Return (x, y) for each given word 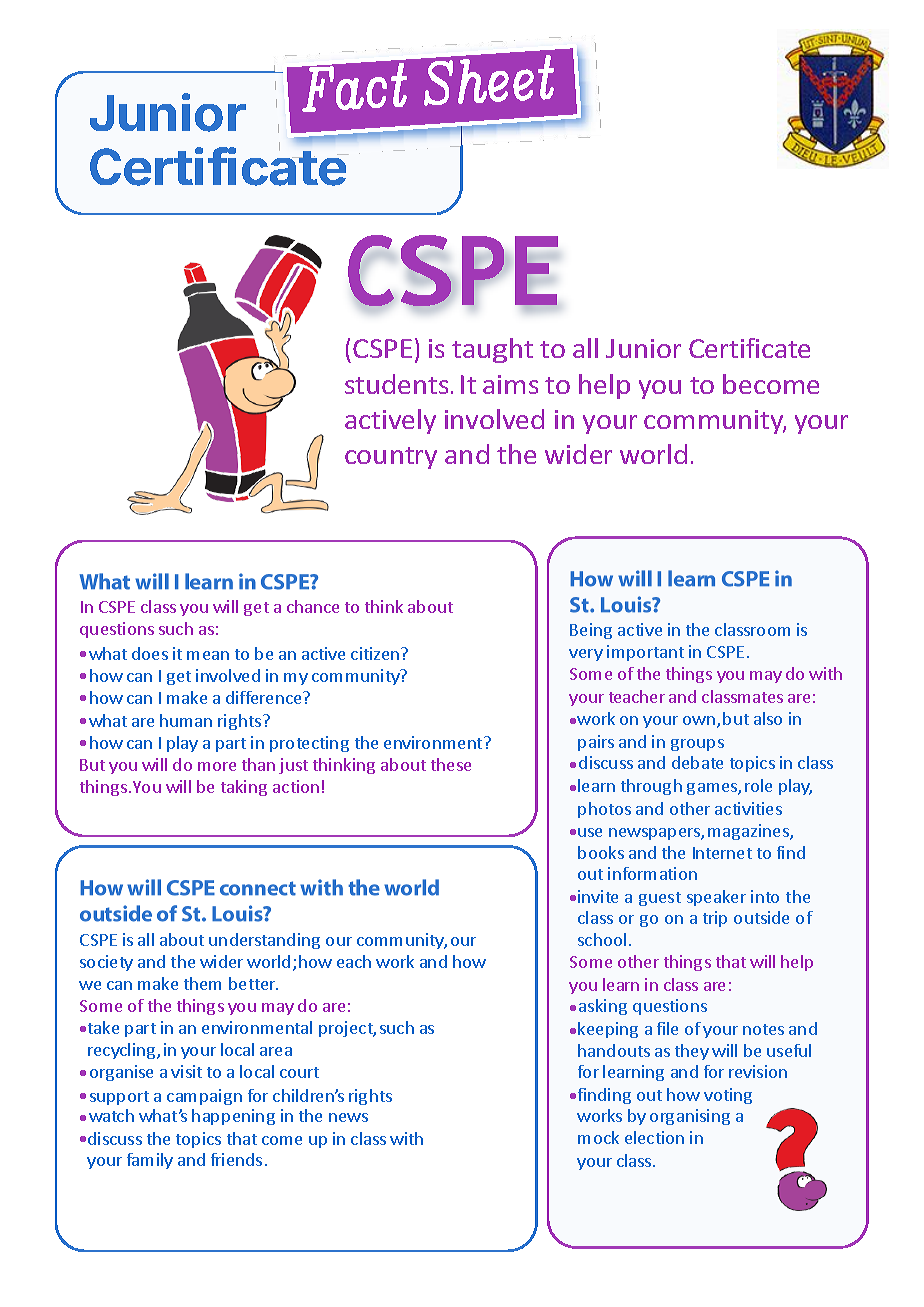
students (396, 384)
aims (510, 384)
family (150, 1161)
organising (690, 1117)
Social (447, 352)
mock (598, 1137)
